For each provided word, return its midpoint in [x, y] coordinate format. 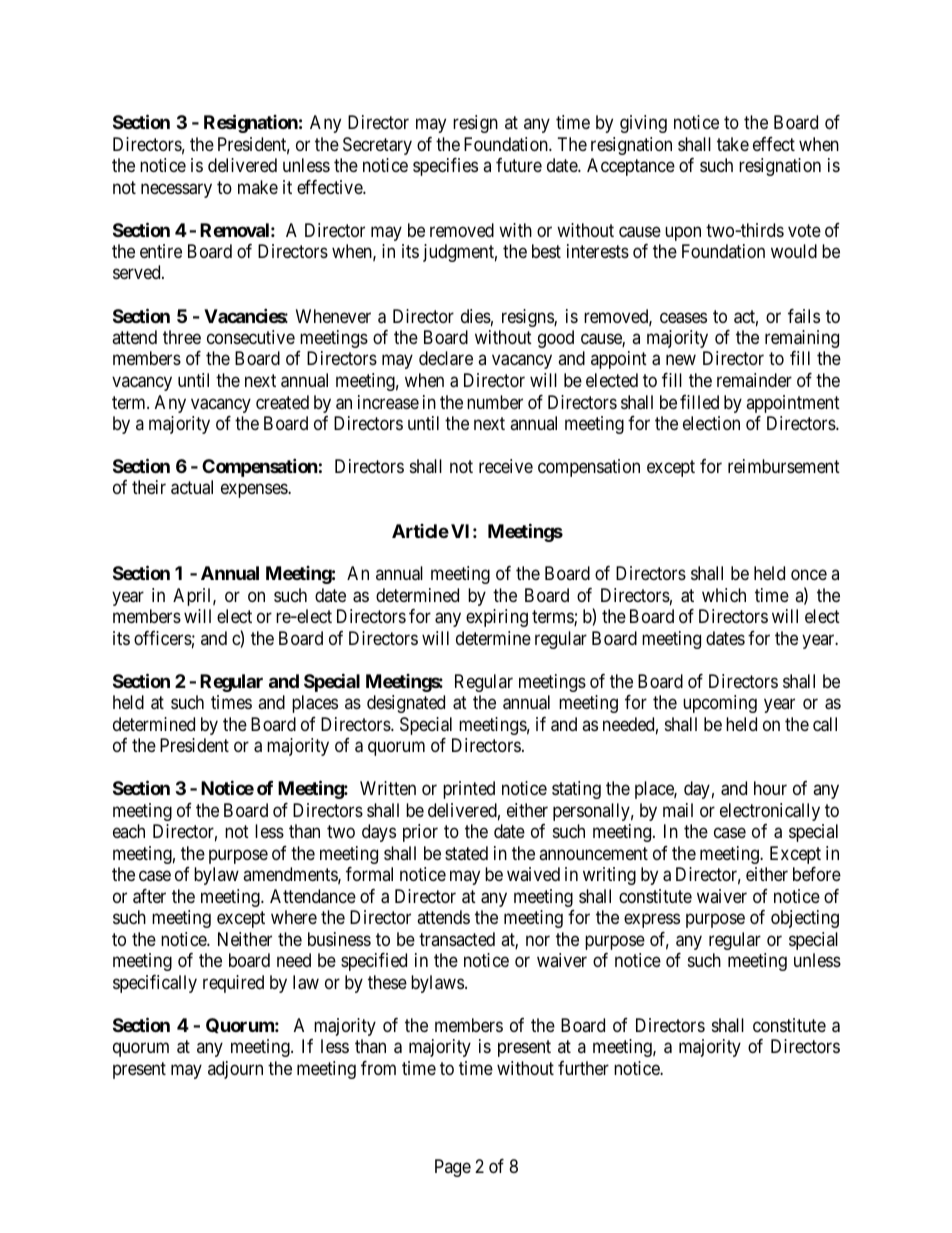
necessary [176, 190]
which [724, 595]
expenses [255, 491]
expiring [497, 618]
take [733, 144]
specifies [445, 167]
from [378, 1068]
